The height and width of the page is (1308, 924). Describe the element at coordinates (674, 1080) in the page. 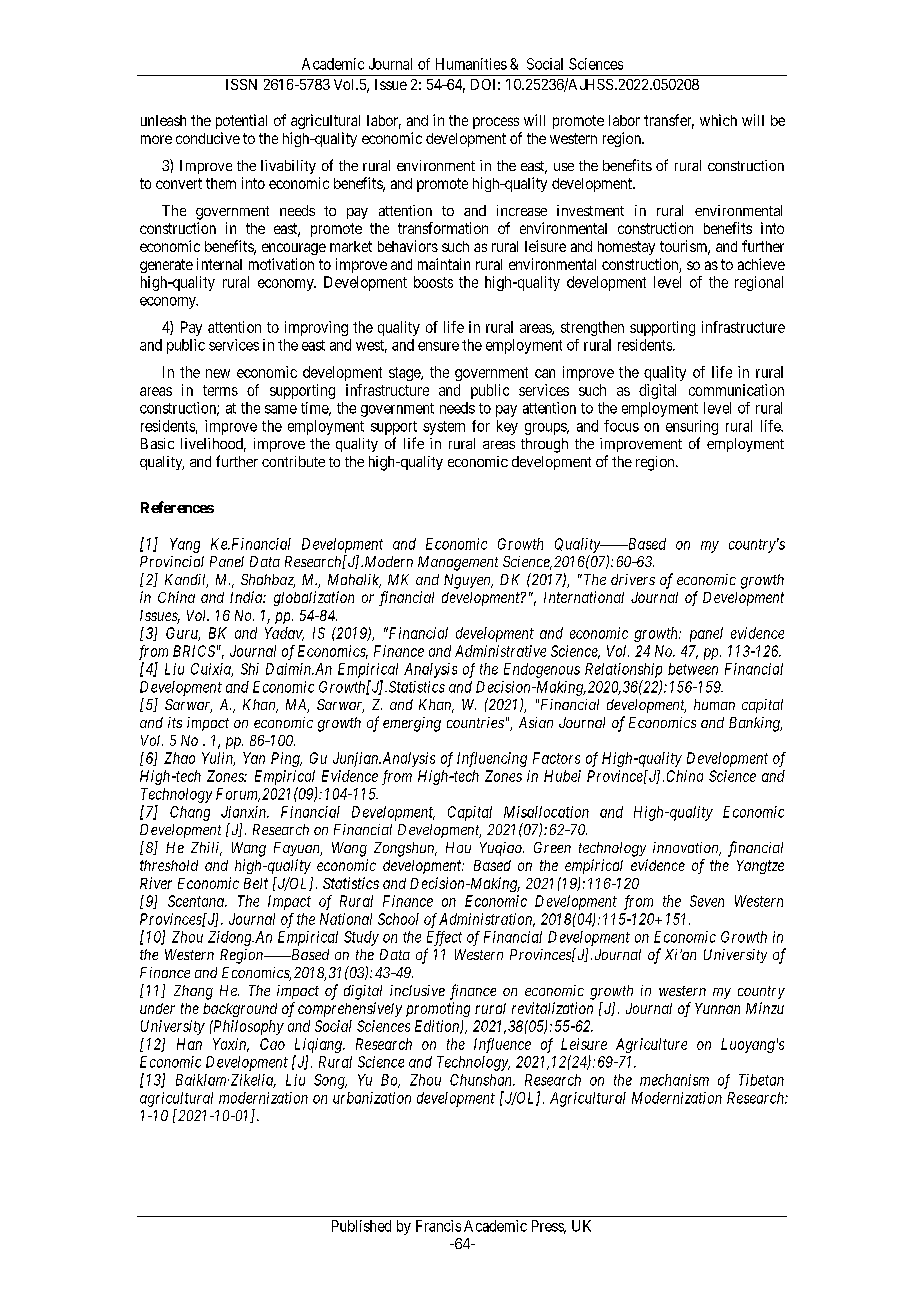

I see `mechanism` at that location.
